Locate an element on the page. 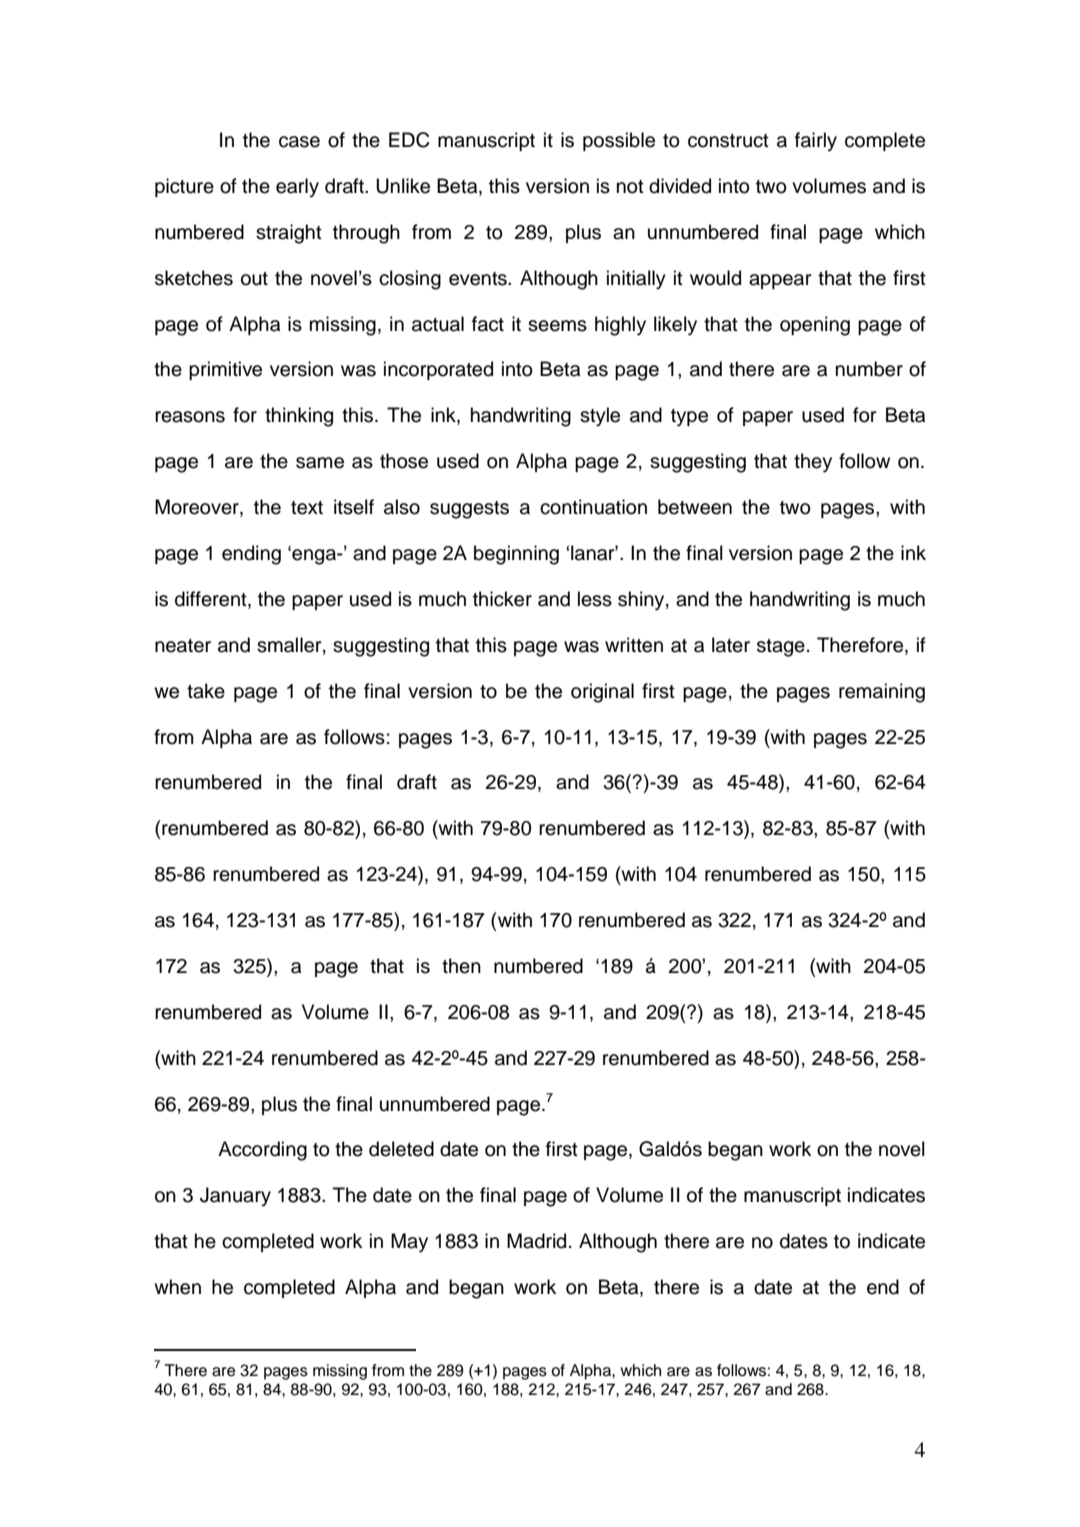 This image has height=1527, width=1080. original is located at coordinates (602, 693).
